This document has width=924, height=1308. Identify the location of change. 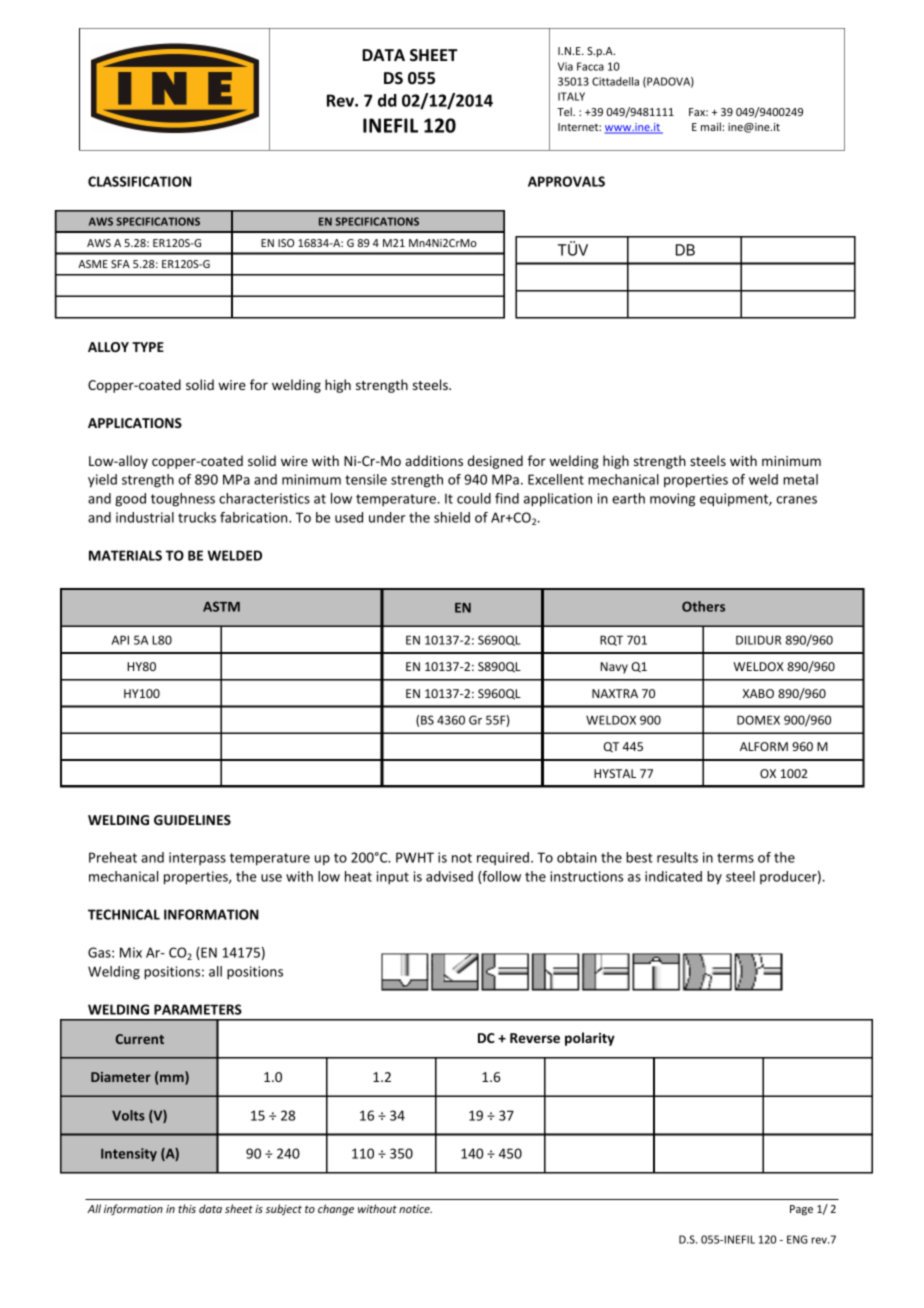
(336, 1210).
